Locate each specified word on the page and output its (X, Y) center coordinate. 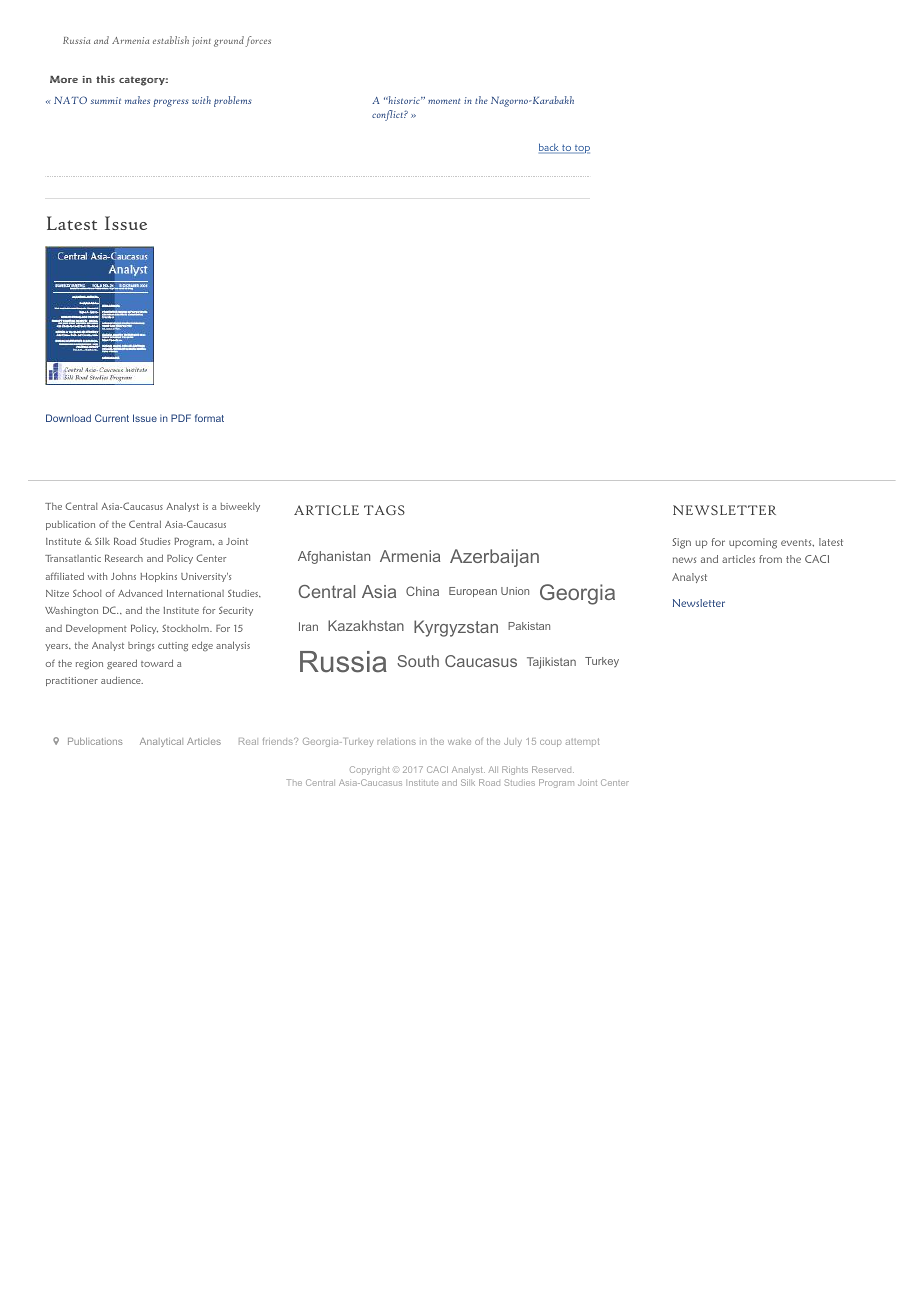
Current (112, 418)
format (209, 418)
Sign (681, 543)
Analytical (161, 742)
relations (397, 741)
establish (171, 40)
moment (444, 101)
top (581, 149)
